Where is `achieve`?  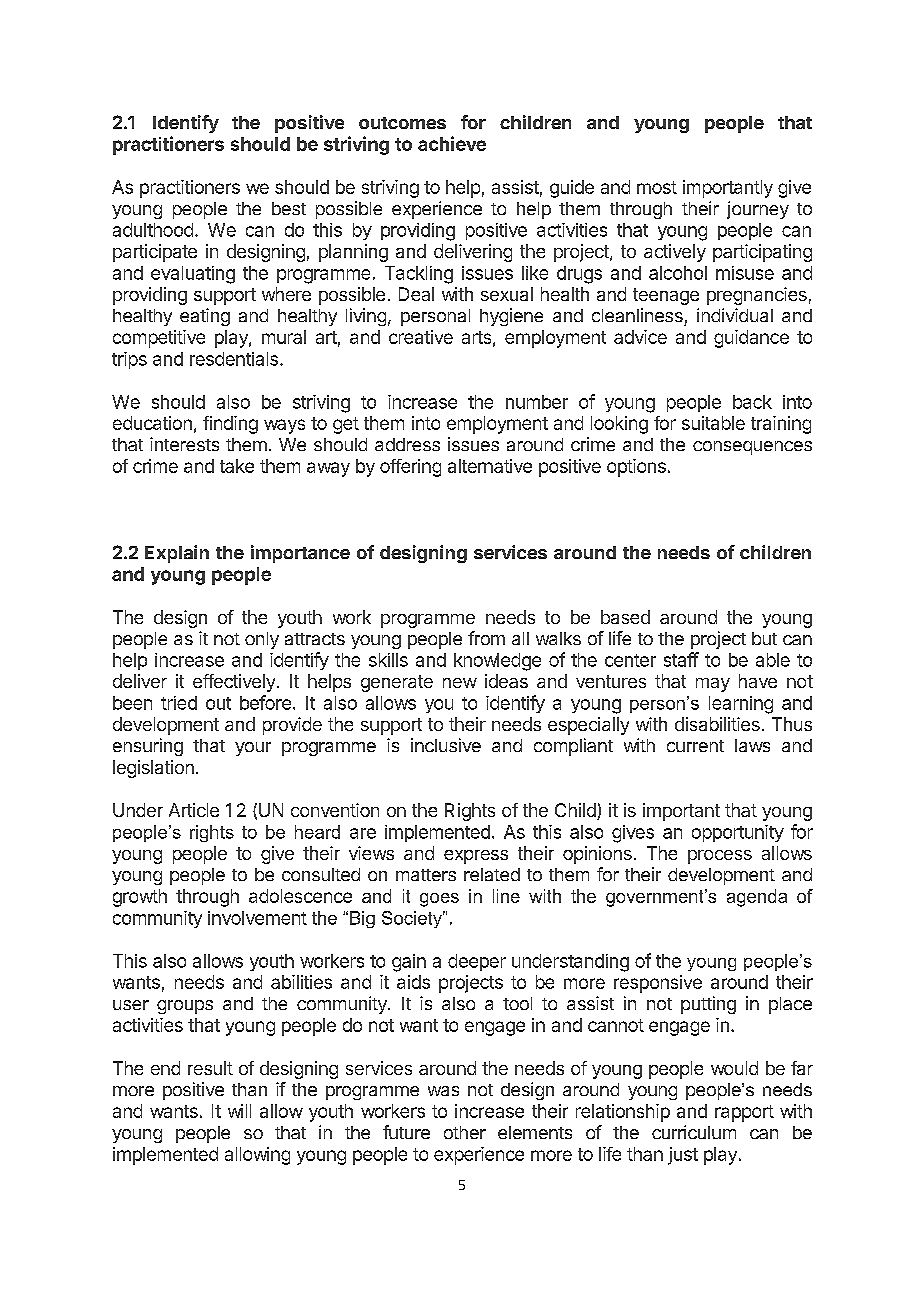 achieve is located at coordinates (452, 143).
